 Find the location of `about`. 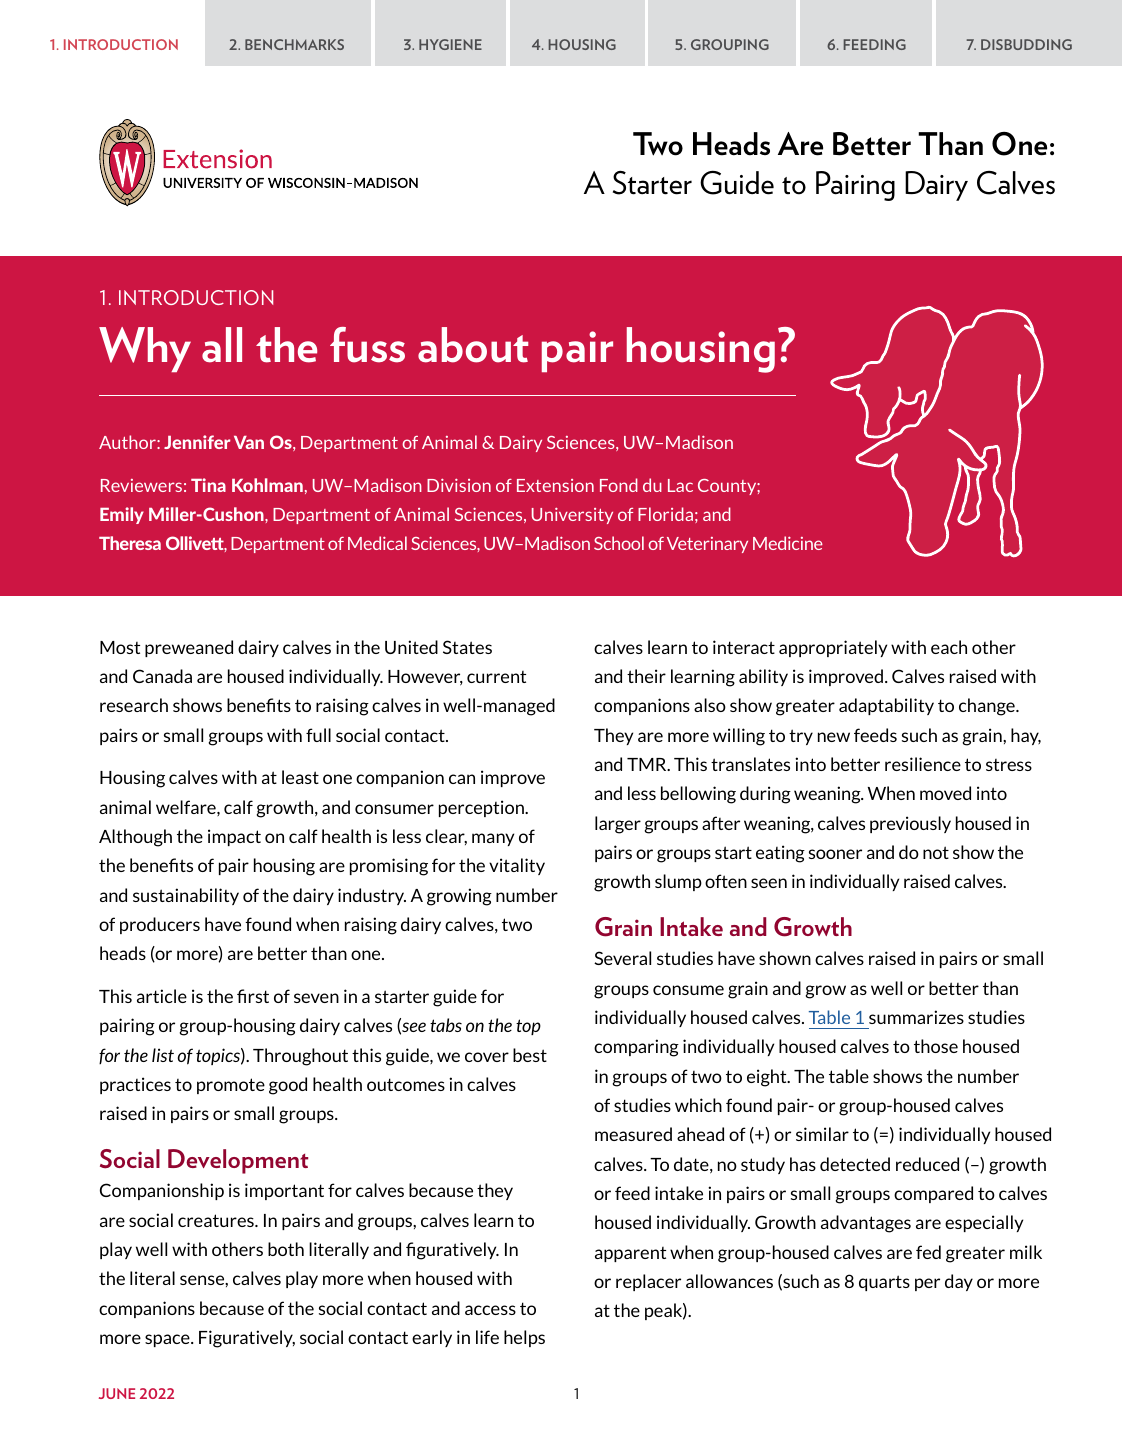

about is located at coordinates (473, 345).
